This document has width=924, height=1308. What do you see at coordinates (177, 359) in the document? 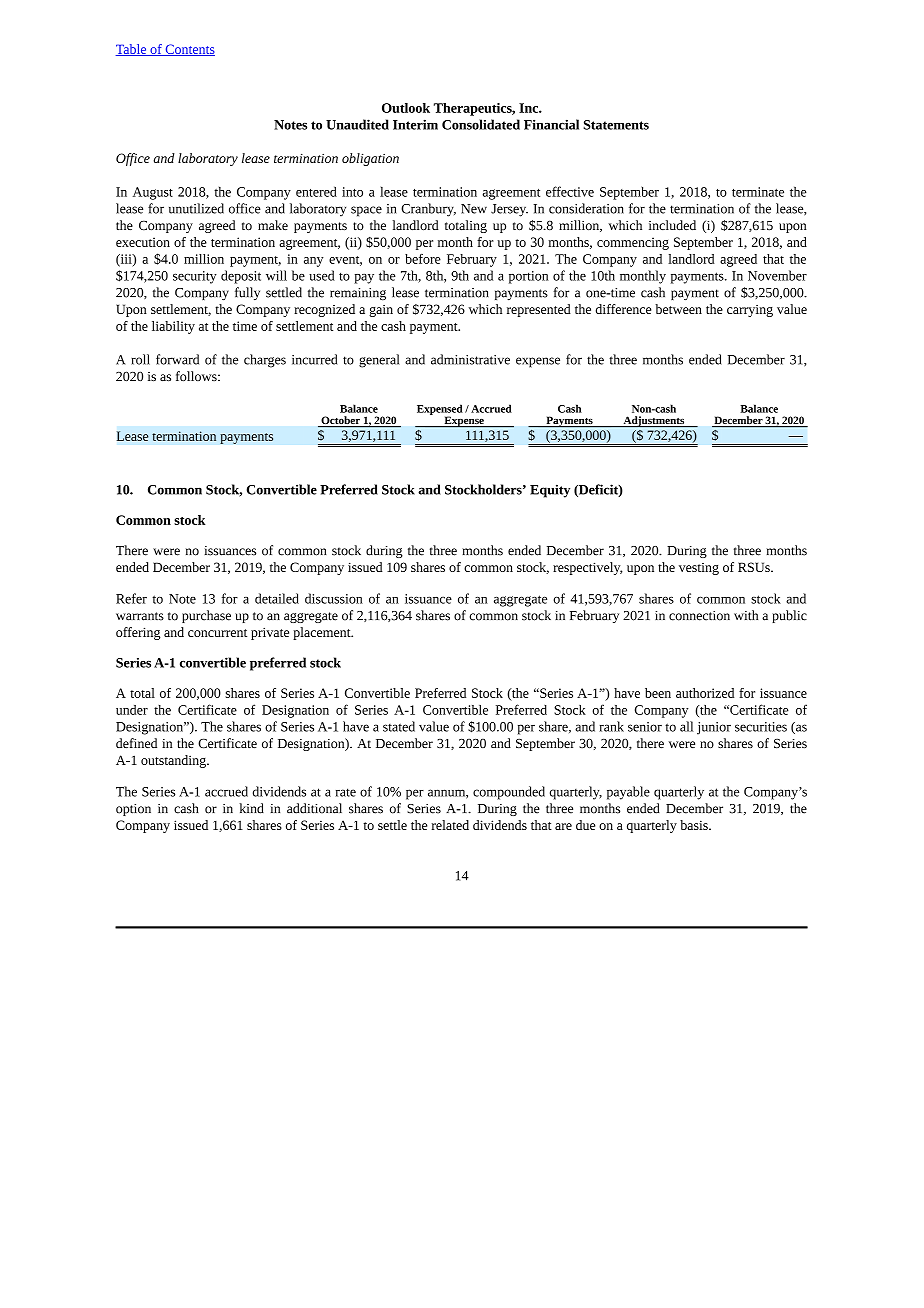
I see `forward` at bounding box center [177, 359].
